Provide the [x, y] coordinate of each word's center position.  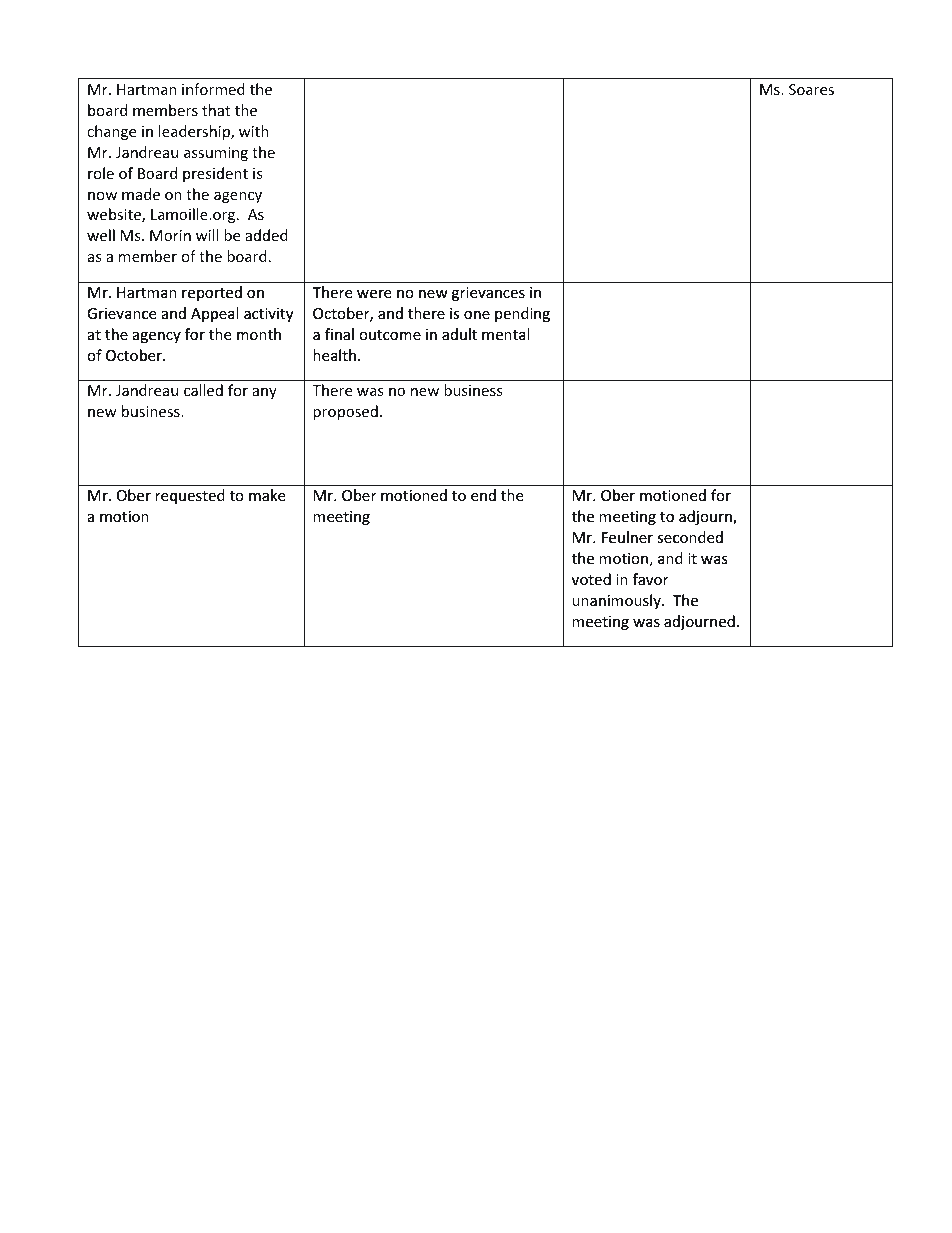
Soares [811, 89]
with [254, 131]
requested [190, 496]
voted [591, 579]
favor [650, 579]
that [216, 110]
